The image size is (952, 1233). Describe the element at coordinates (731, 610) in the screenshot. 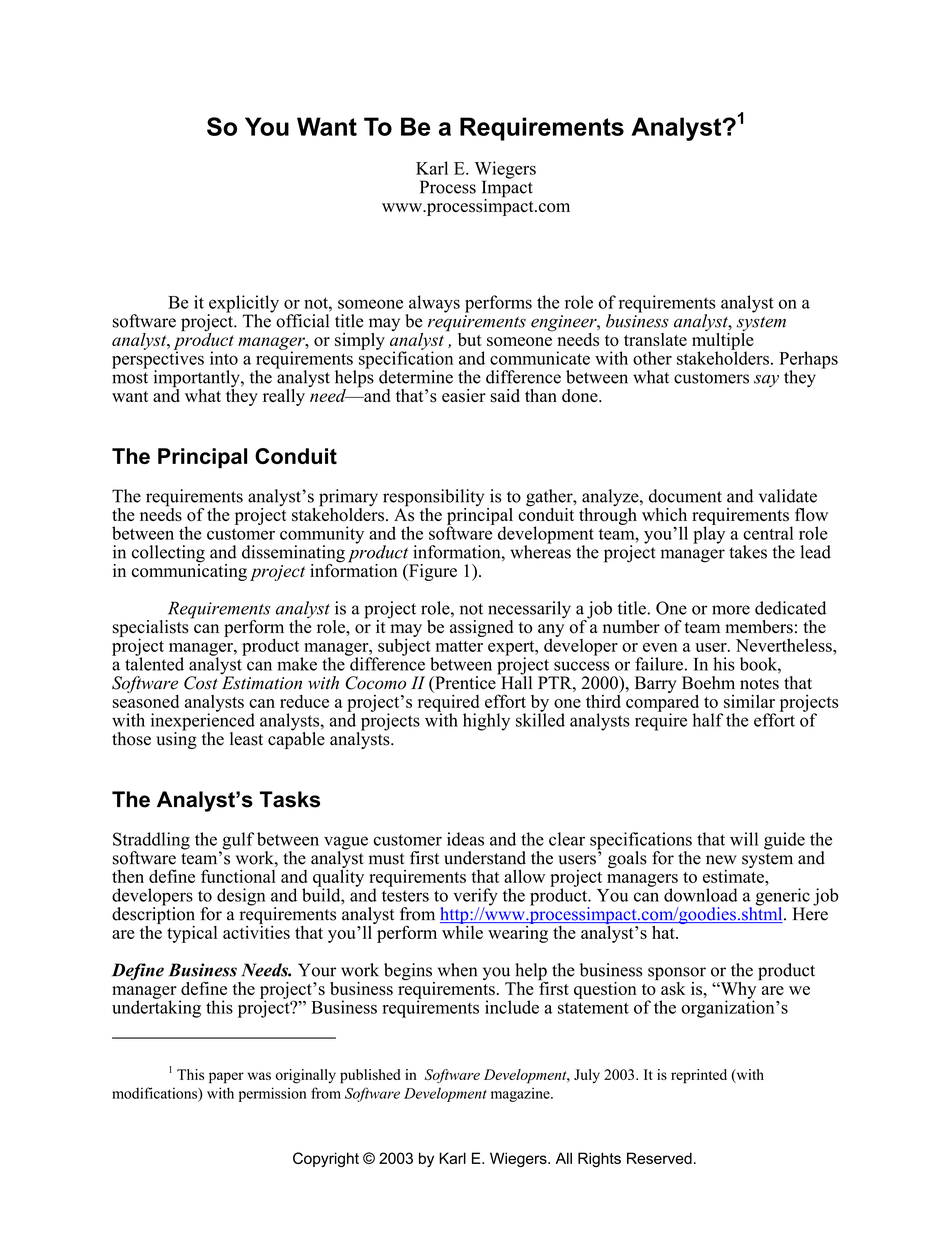

I see `more` at that location.
